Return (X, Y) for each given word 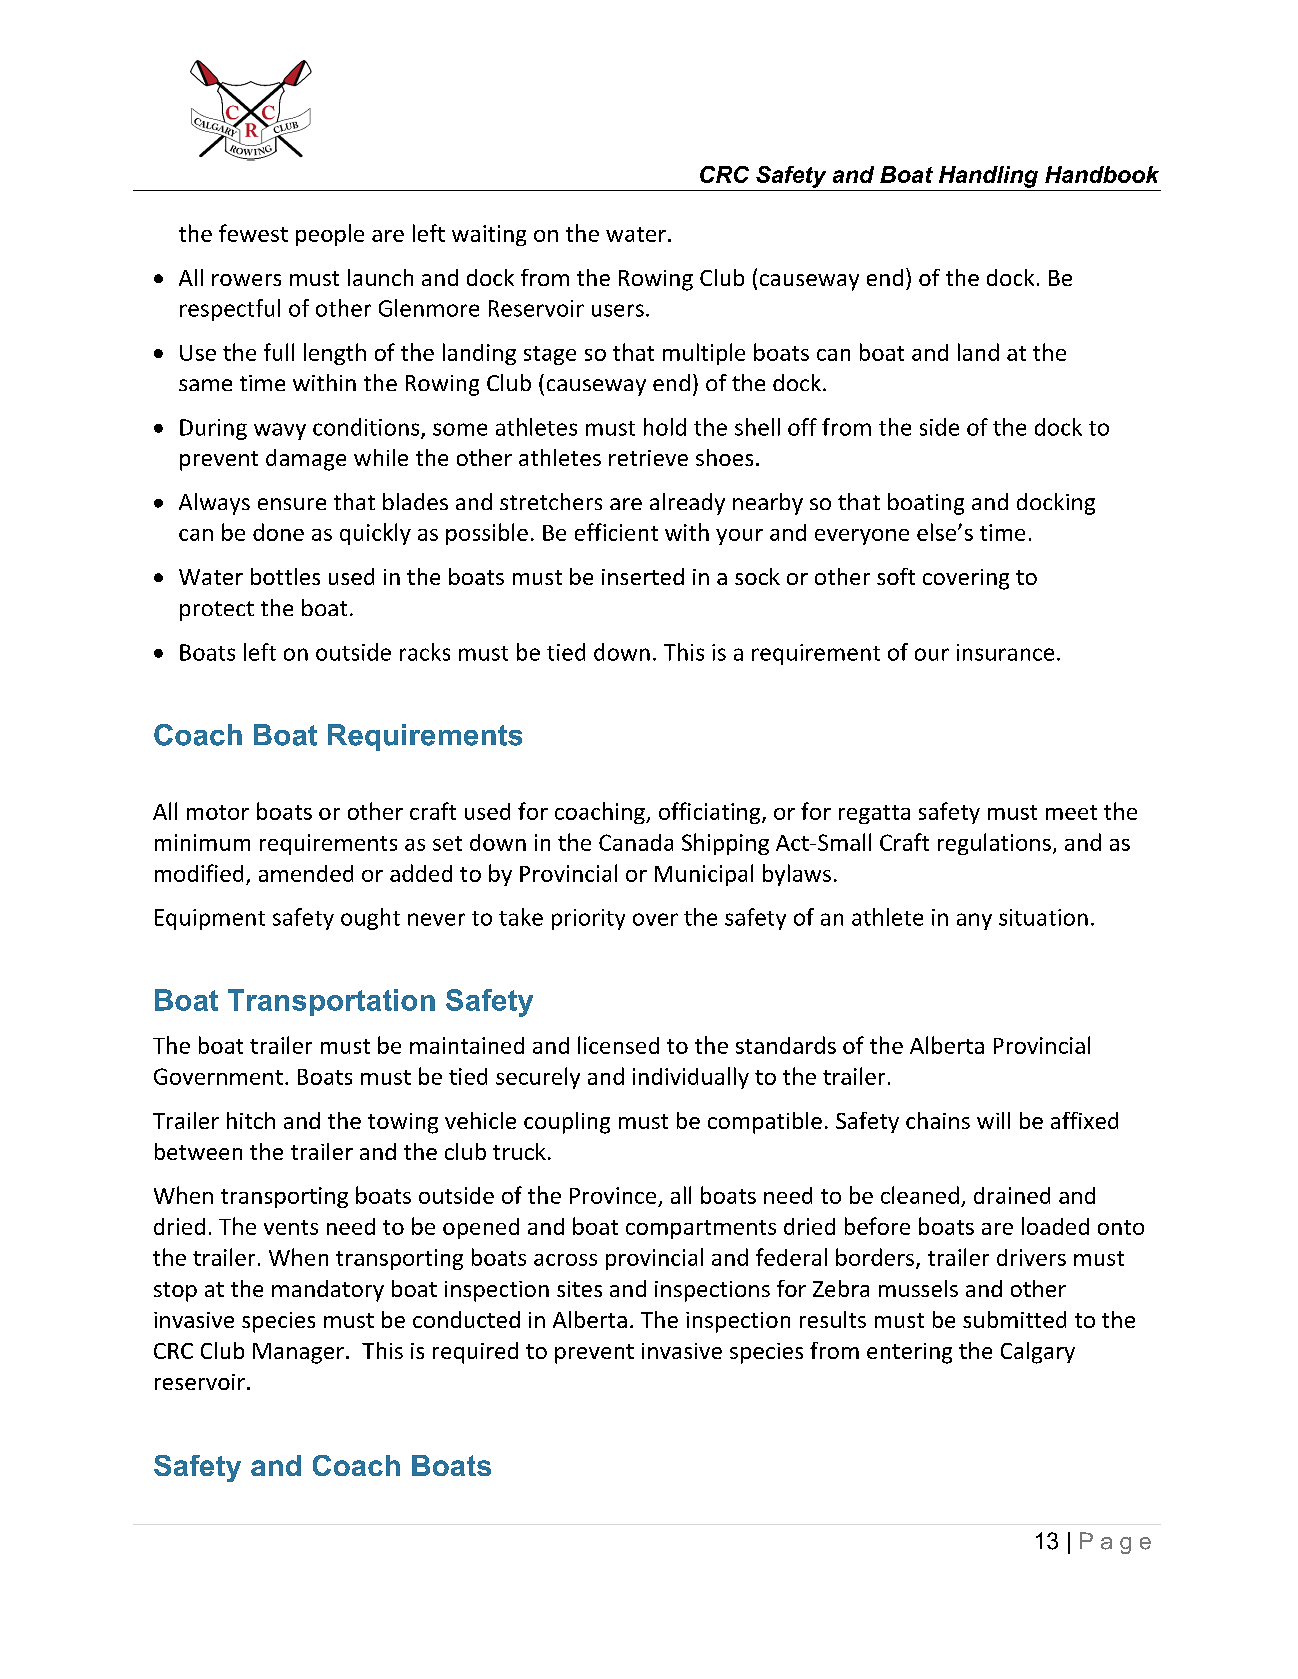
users (618, 310)
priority (588, 919)
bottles (285, 576)
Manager (298, 1353)
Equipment (210, 919)
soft (896, 576)
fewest (253, 233)
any (974, 921)
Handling (988, 177)
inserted (643, 576)
